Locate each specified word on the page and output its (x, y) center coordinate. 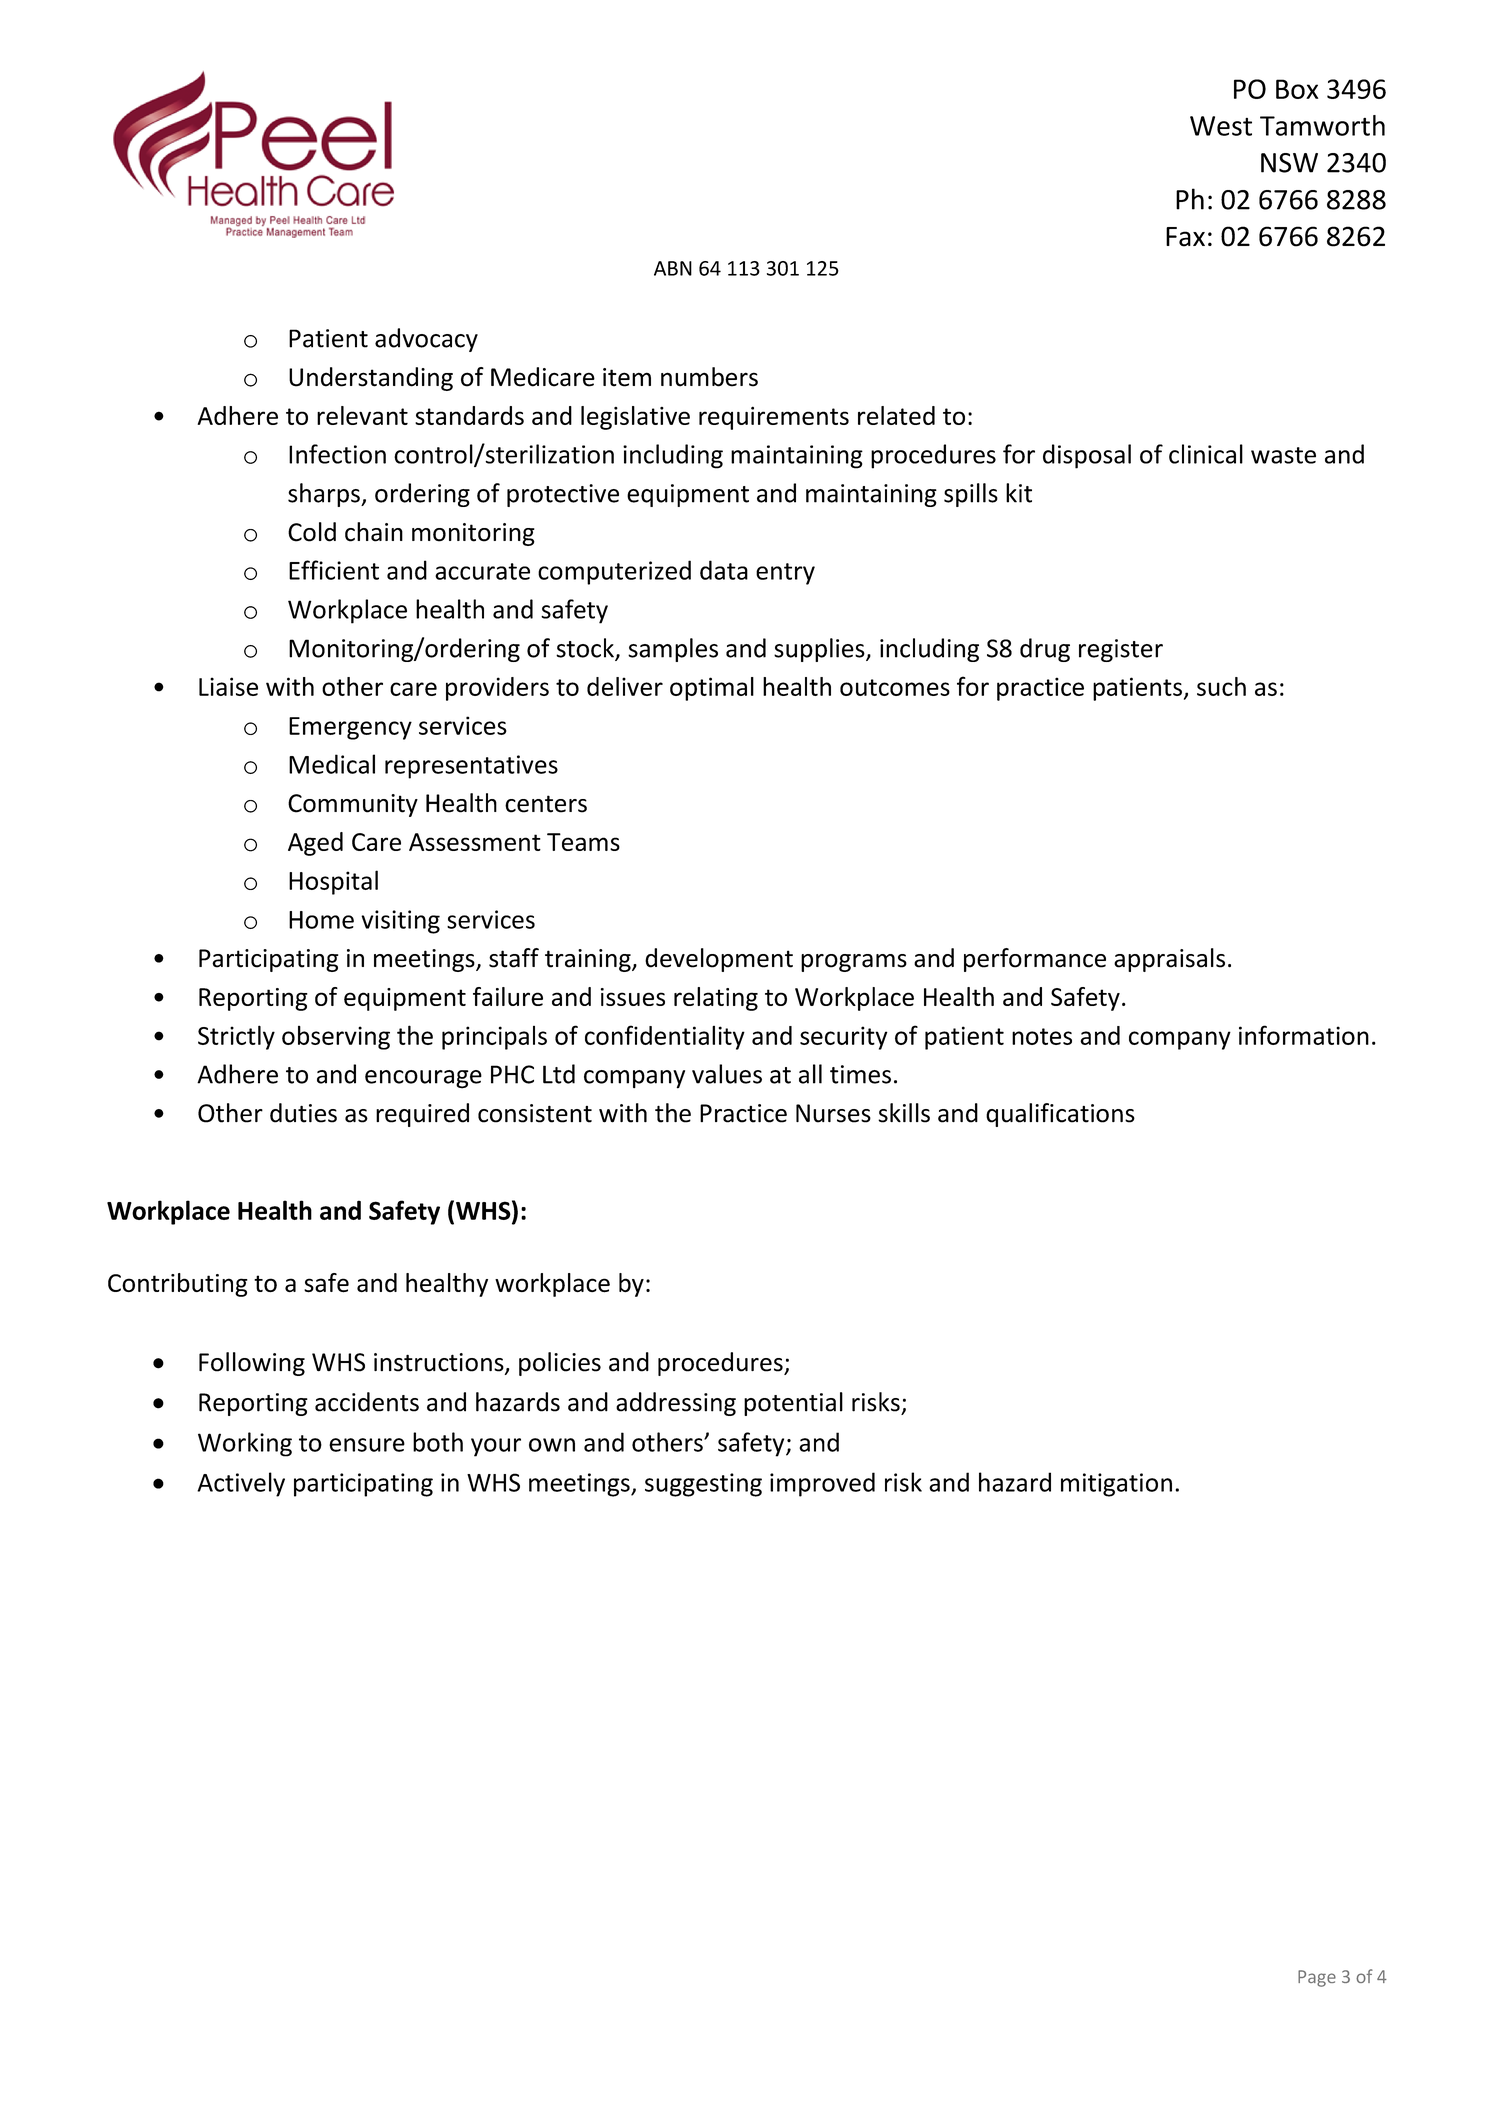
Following (252, 1364)
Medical (332, 764)
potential (793, 1404)
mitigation (1116, 1485)
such (1221, 686)
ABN (673, 268)
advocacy (426, 340)
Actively (241, 1484)
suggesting (703, 1485)
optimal (712, 689)
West (1221, 126)
